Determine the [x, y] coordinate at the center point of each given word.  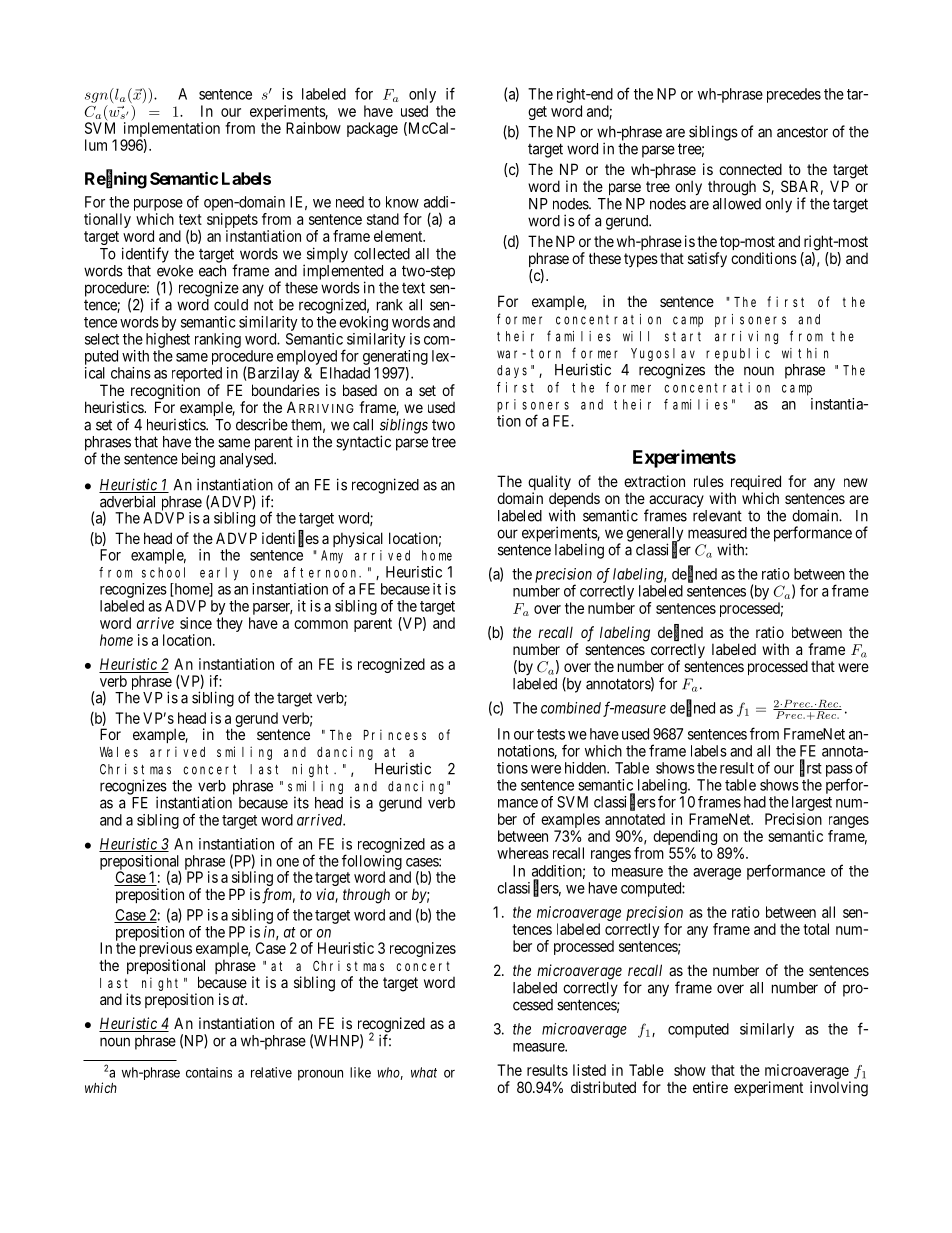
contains [209, 1072]
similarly [767, 1030]
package [372, 129]
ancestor [802, 132]
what [424, 1072]
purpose [158, 205]
